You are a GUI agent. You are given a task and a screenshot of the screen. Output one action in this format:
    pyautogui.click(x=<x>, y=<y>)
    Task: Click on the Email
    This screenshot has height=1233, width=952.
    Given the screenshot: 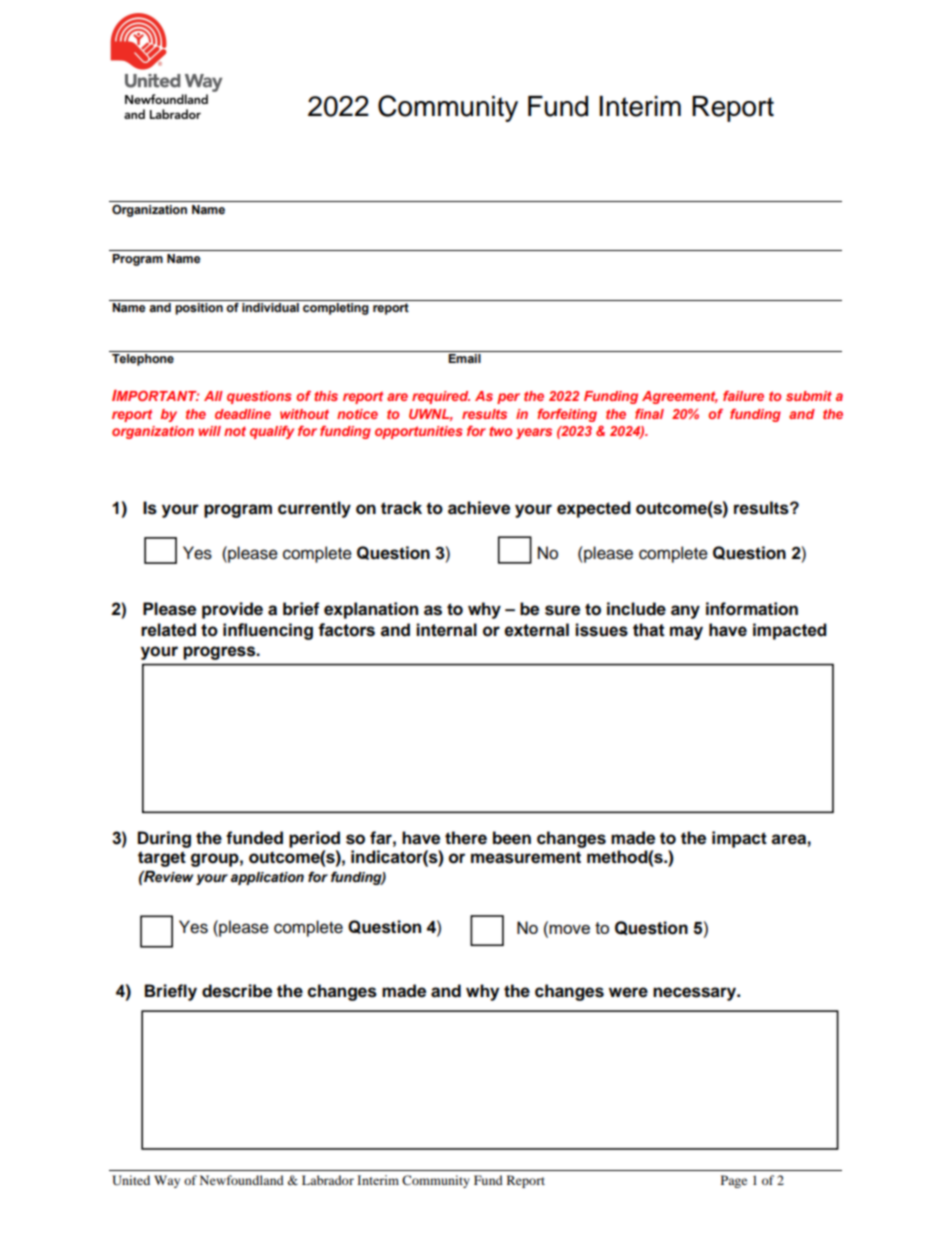 What is the action you would take?
    pyautogui.click(x=464, y=357)
